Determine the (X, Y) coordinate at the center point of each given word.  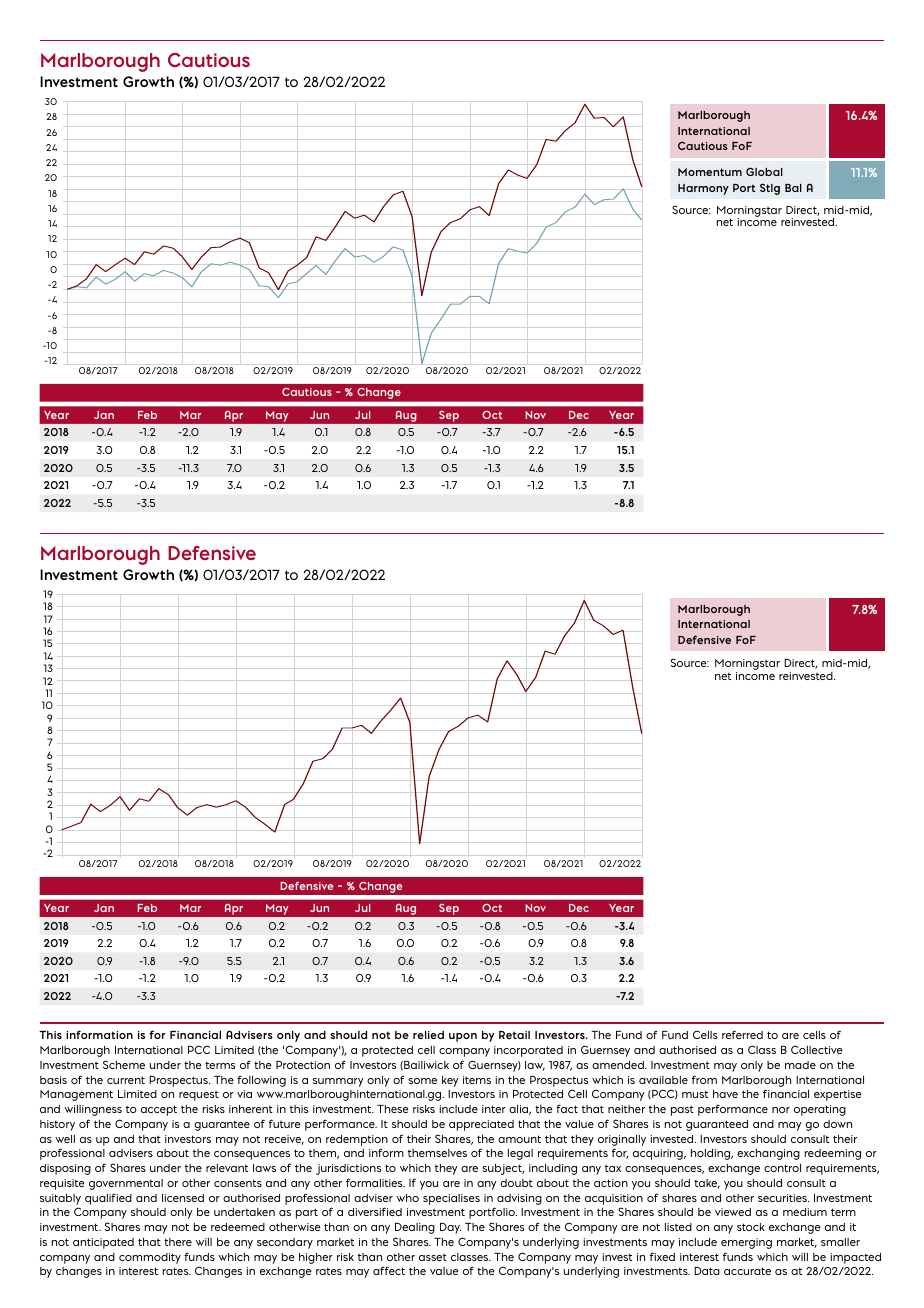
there (178, 1242)
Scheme (124, 1064)
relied (428, 1035)
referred (742, 1034)
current (126, 1080)
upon (463, 1037)
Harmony (703, 189)
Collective (817, 1049)
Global (764, 171)
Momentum (710, 172)
